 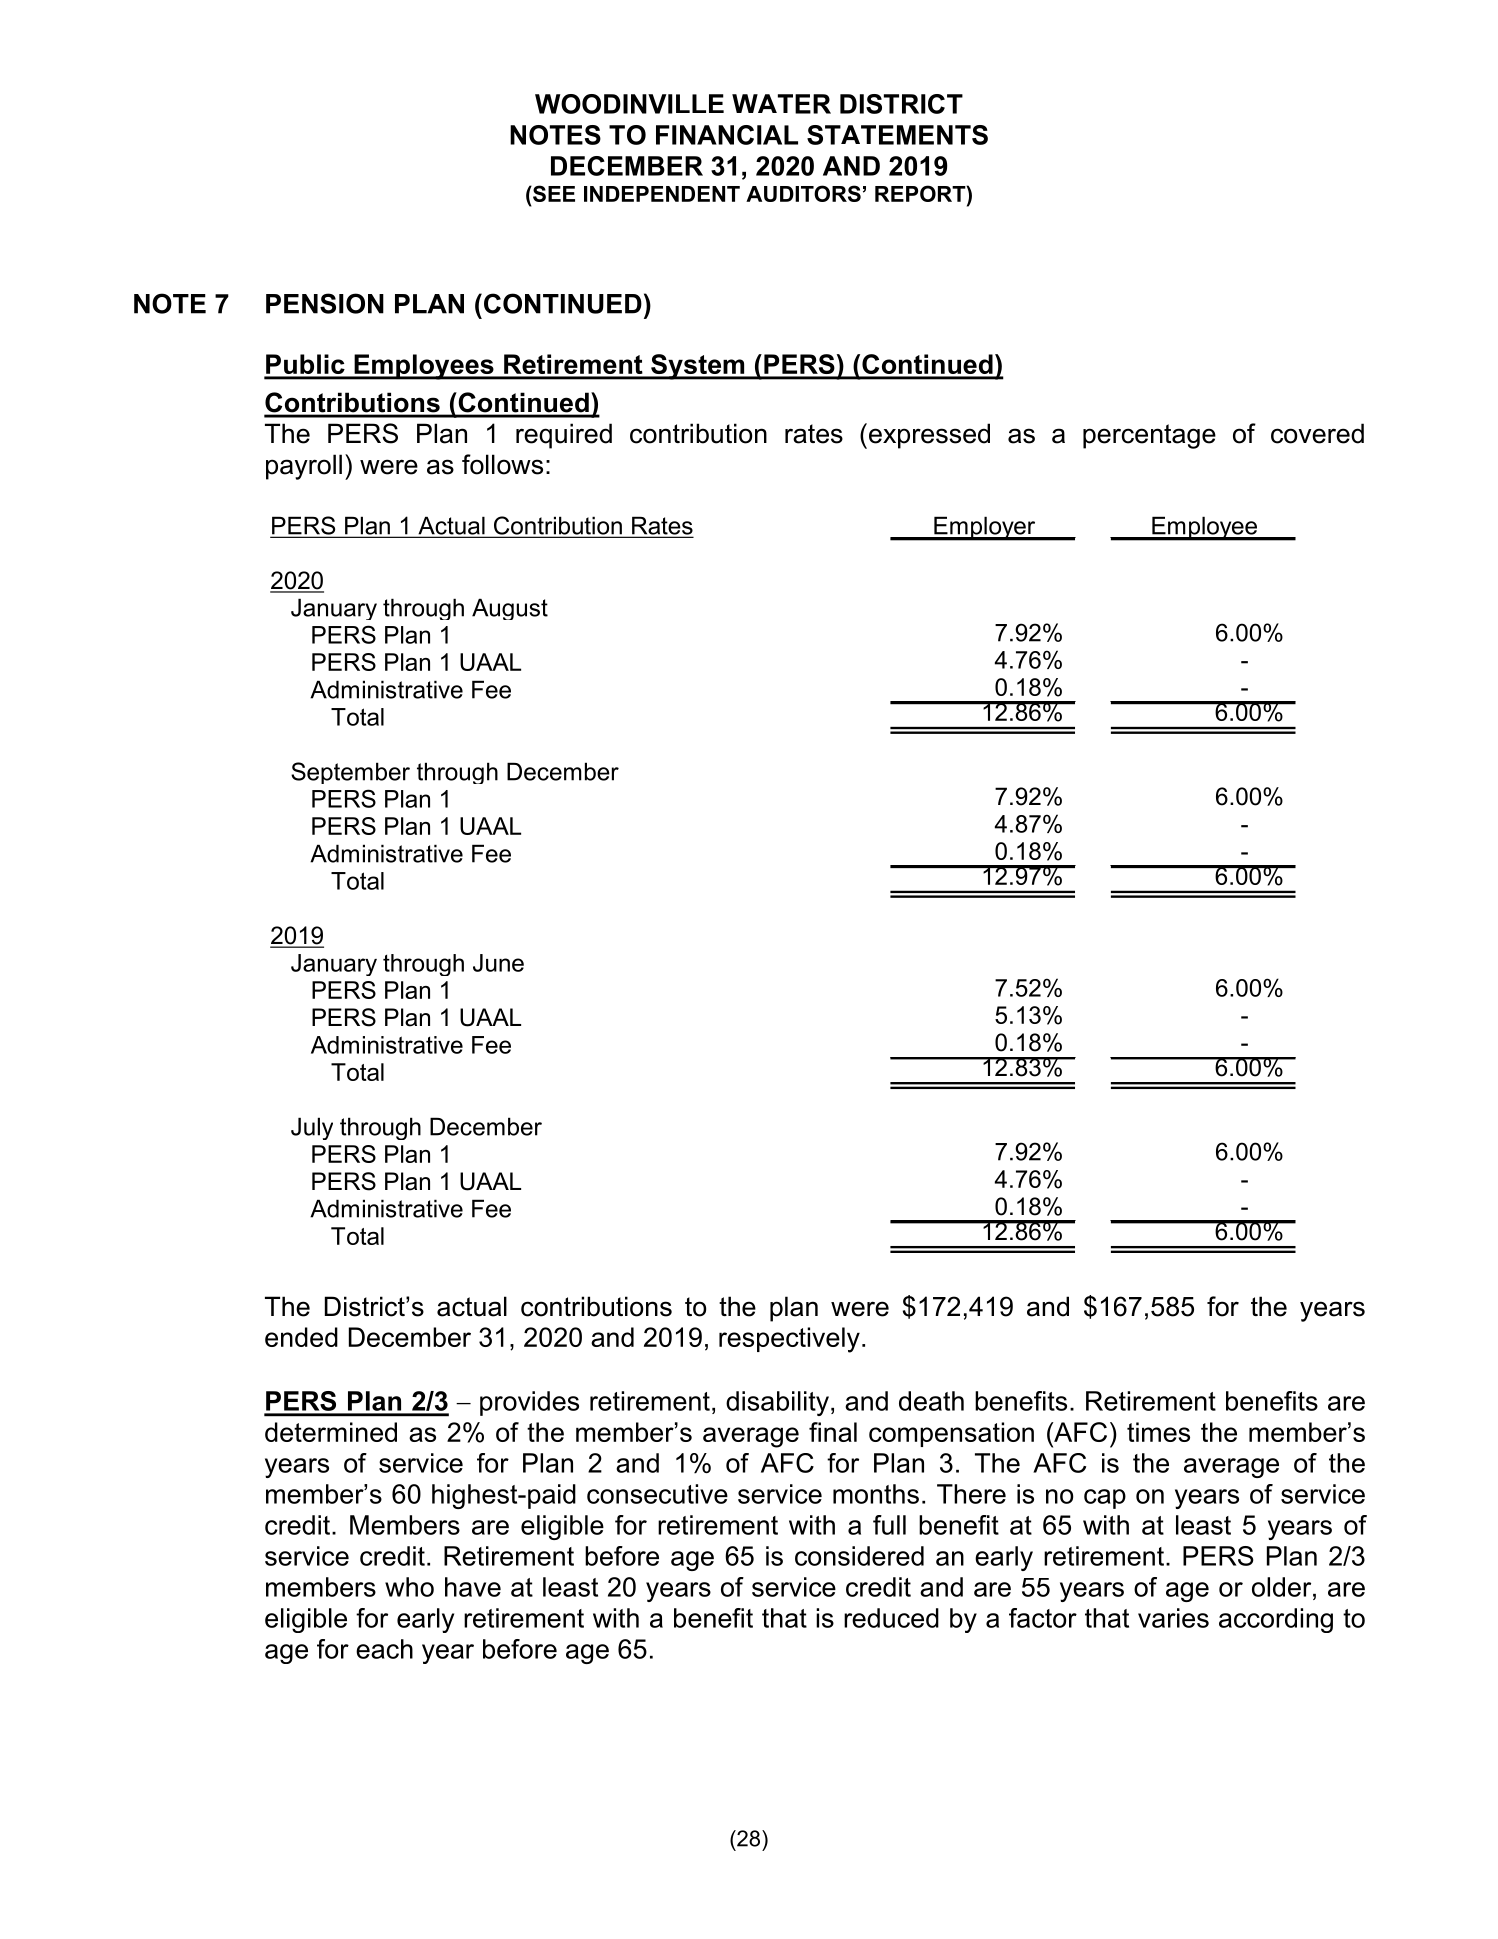 I want to click on AUDITORS, so click(x=803, y=193).
